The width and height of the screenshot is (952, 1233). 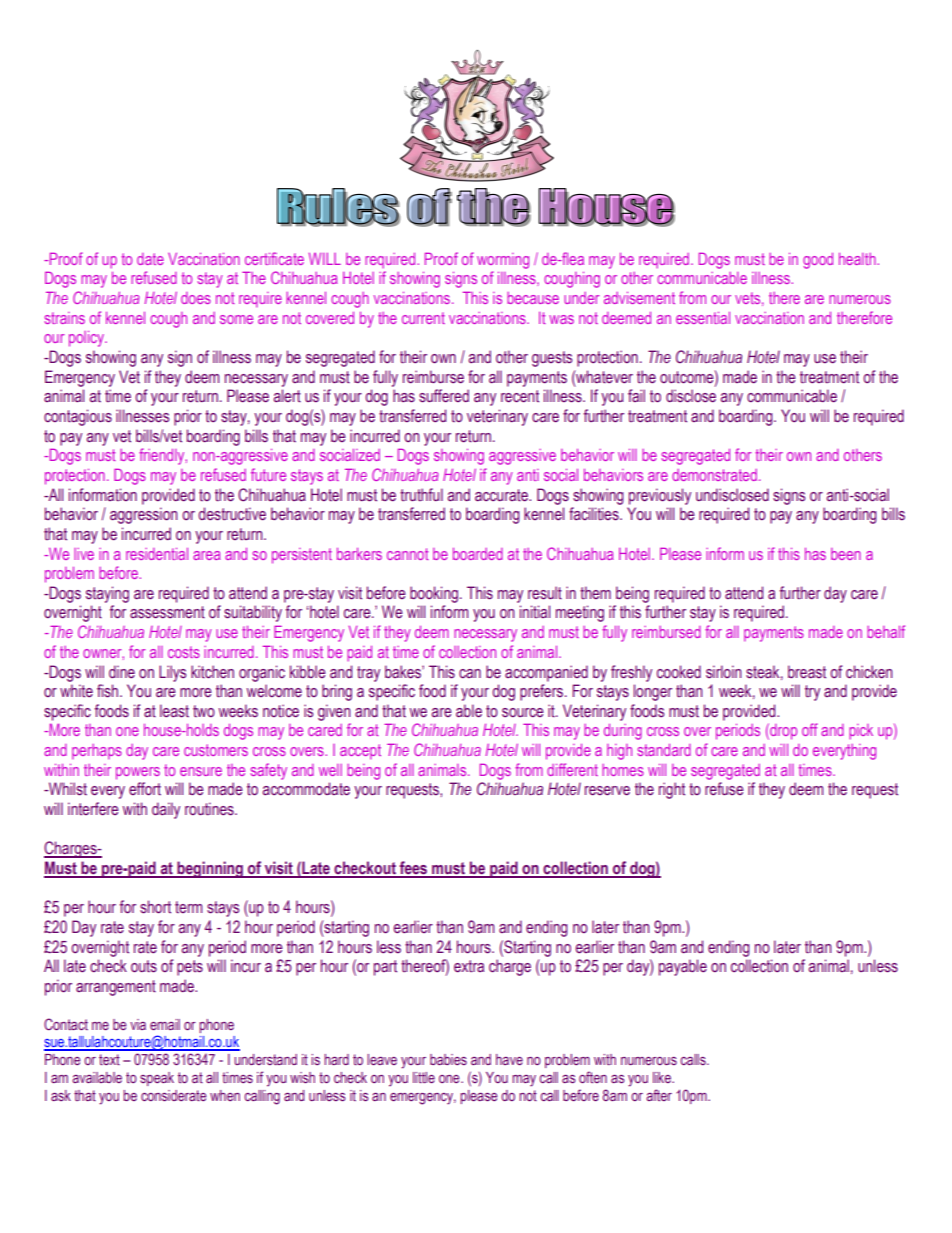 I want to click on powers, so click(x=138, y=773).
